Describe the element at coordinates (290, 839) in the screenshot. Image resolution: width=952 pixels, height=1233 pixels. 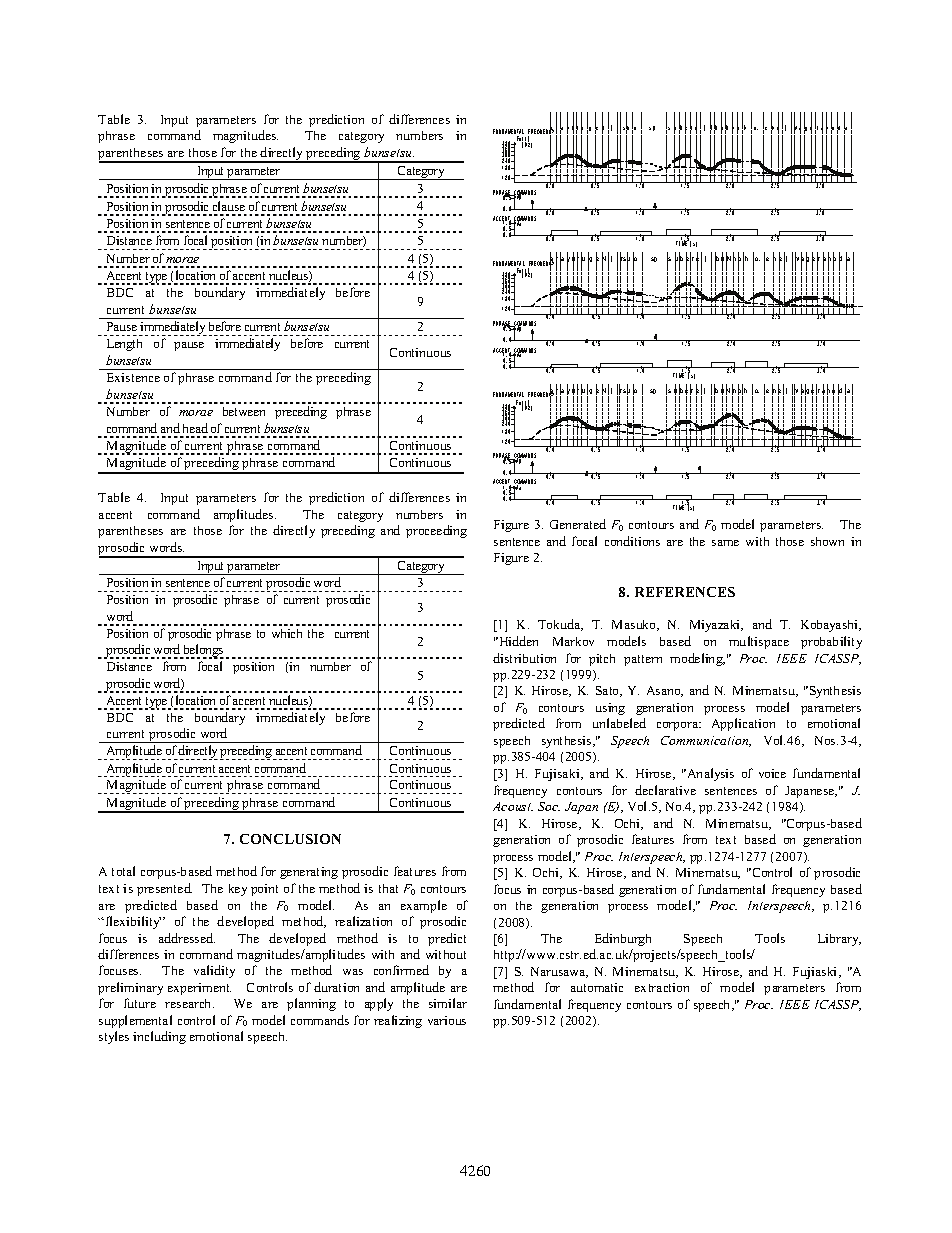
I see `CONCLUSION` at that location.
